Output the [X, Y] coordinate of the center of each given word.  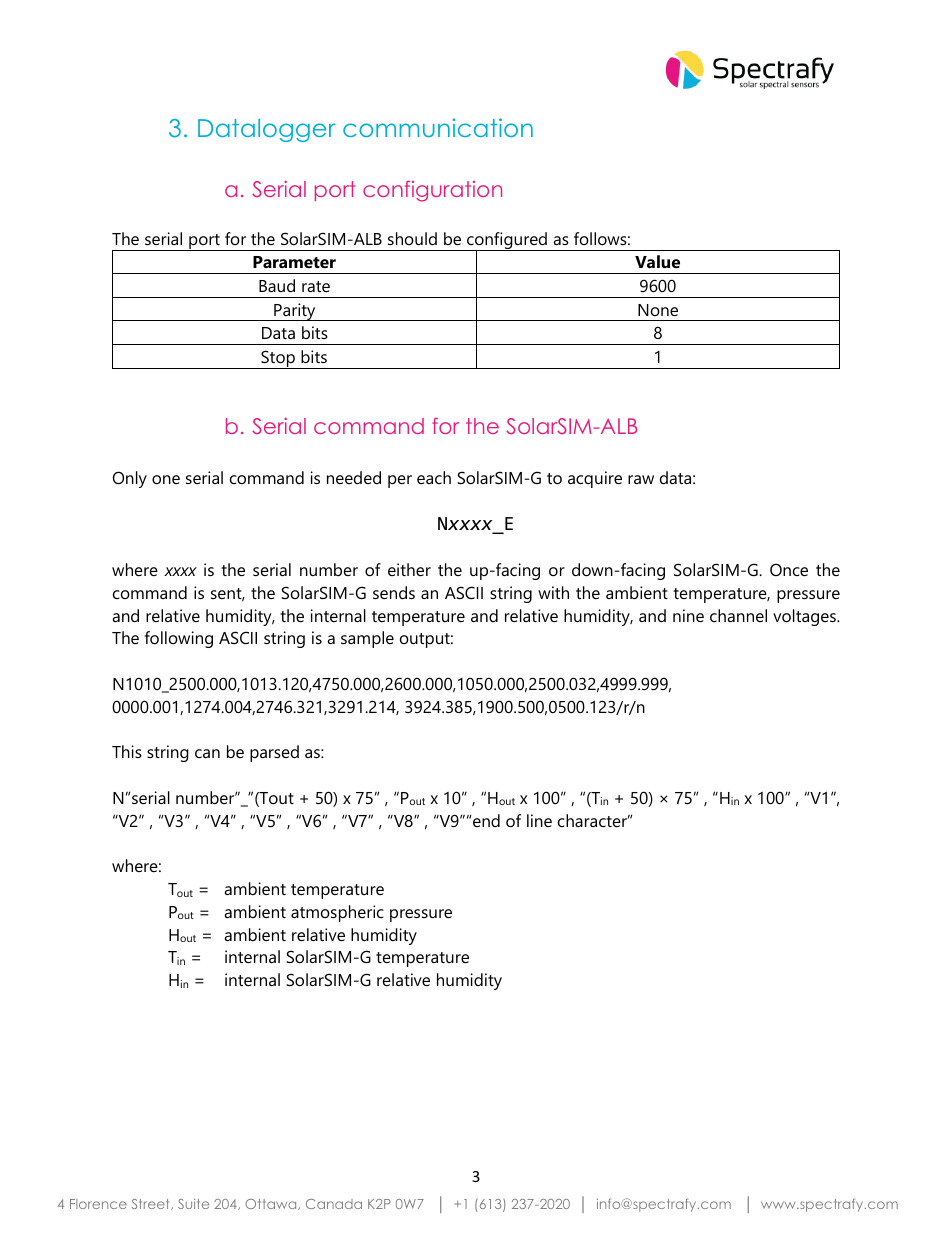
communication [438, 127]
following [179, 639]
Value [657, 261]
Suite [193, 1203]
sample [367, 639]
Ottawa [272, 1204]
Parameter [294, 262]
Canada [334, 1204]
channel [738, 615]
